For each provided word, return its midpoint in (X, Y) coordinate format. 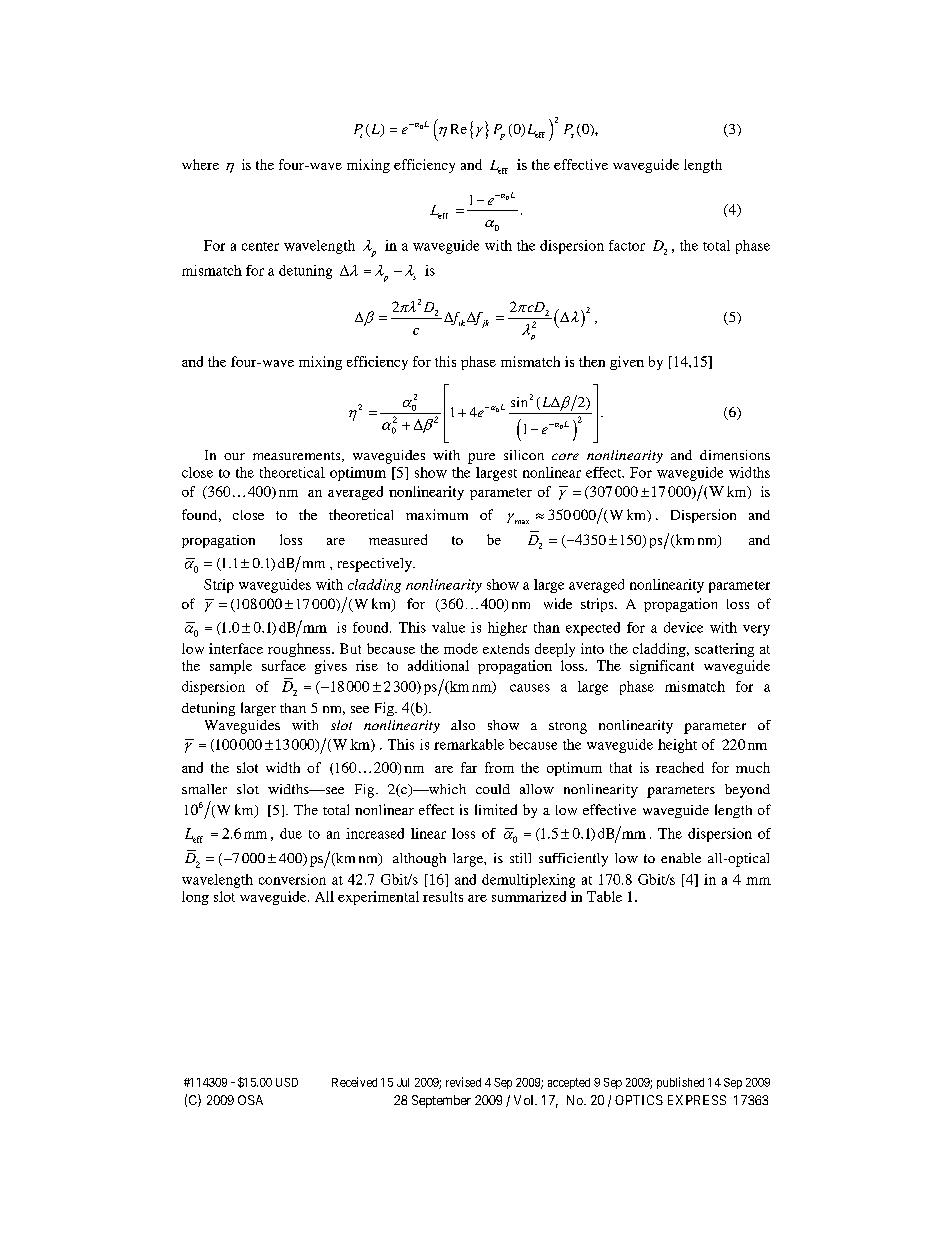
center (260, 246)
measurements (298, 457)
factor (627, 245)
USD (287, 1082)
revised (463, 1082)
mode (461, 648)
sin (519, 402)
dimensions (735, 455)
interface (236, 648)
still (520, 858)
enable (681, 858)
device (683, 627)
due (291, 833)
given (627, 363)
